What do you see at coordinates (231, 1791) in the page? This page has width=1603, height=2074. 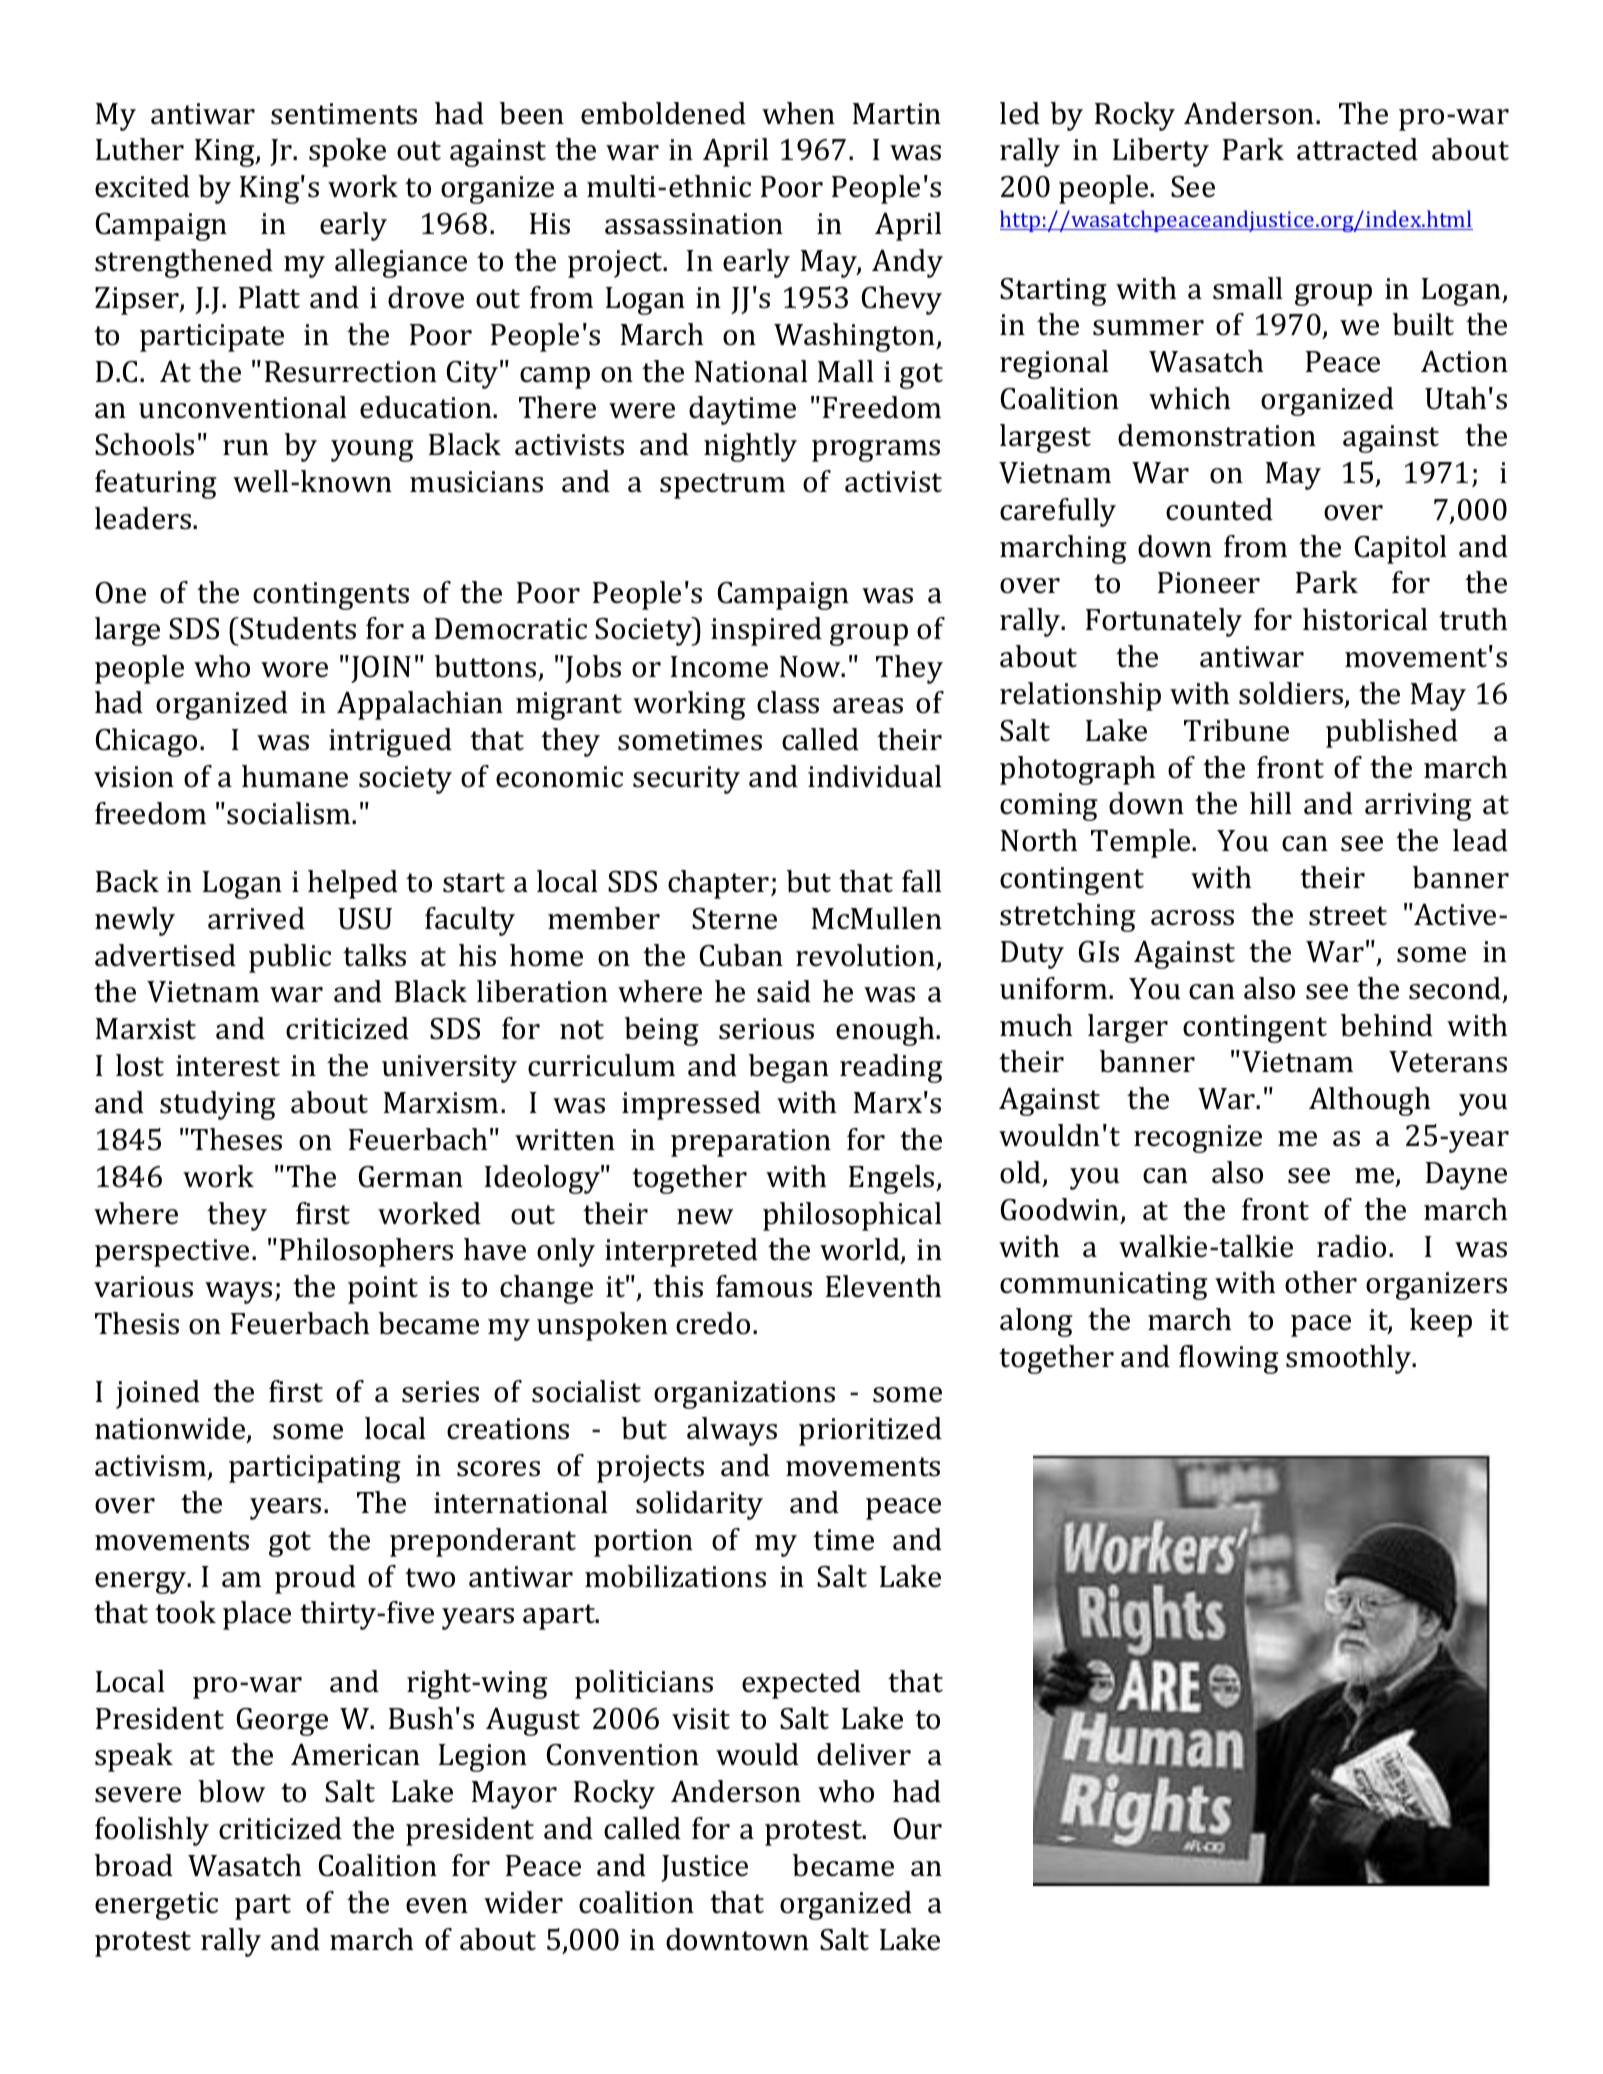 I see `blow` at bounding box center [231, 1791].
